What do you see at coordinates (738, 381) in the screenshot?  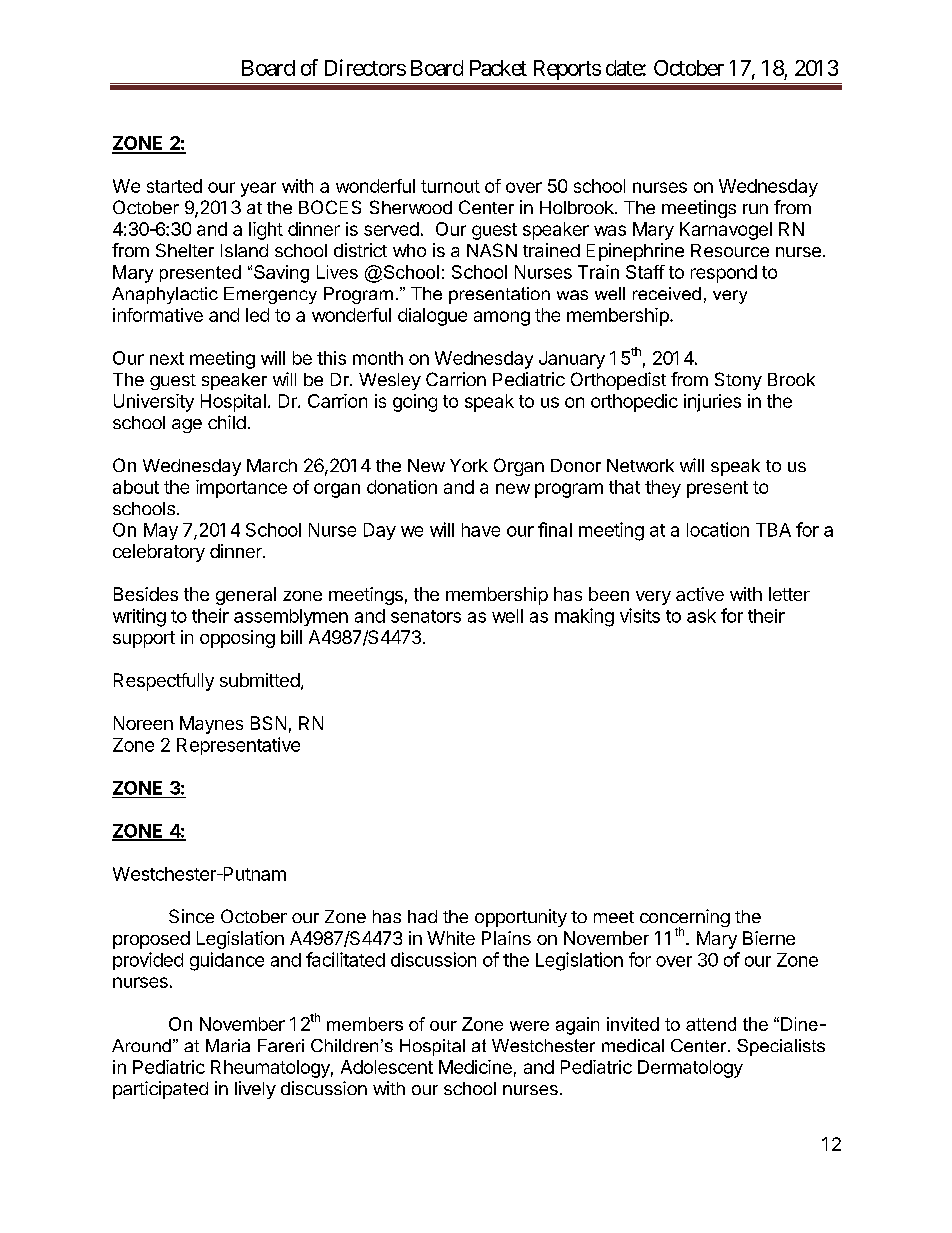 I see `Stony` at bounding box center [738, 381].
